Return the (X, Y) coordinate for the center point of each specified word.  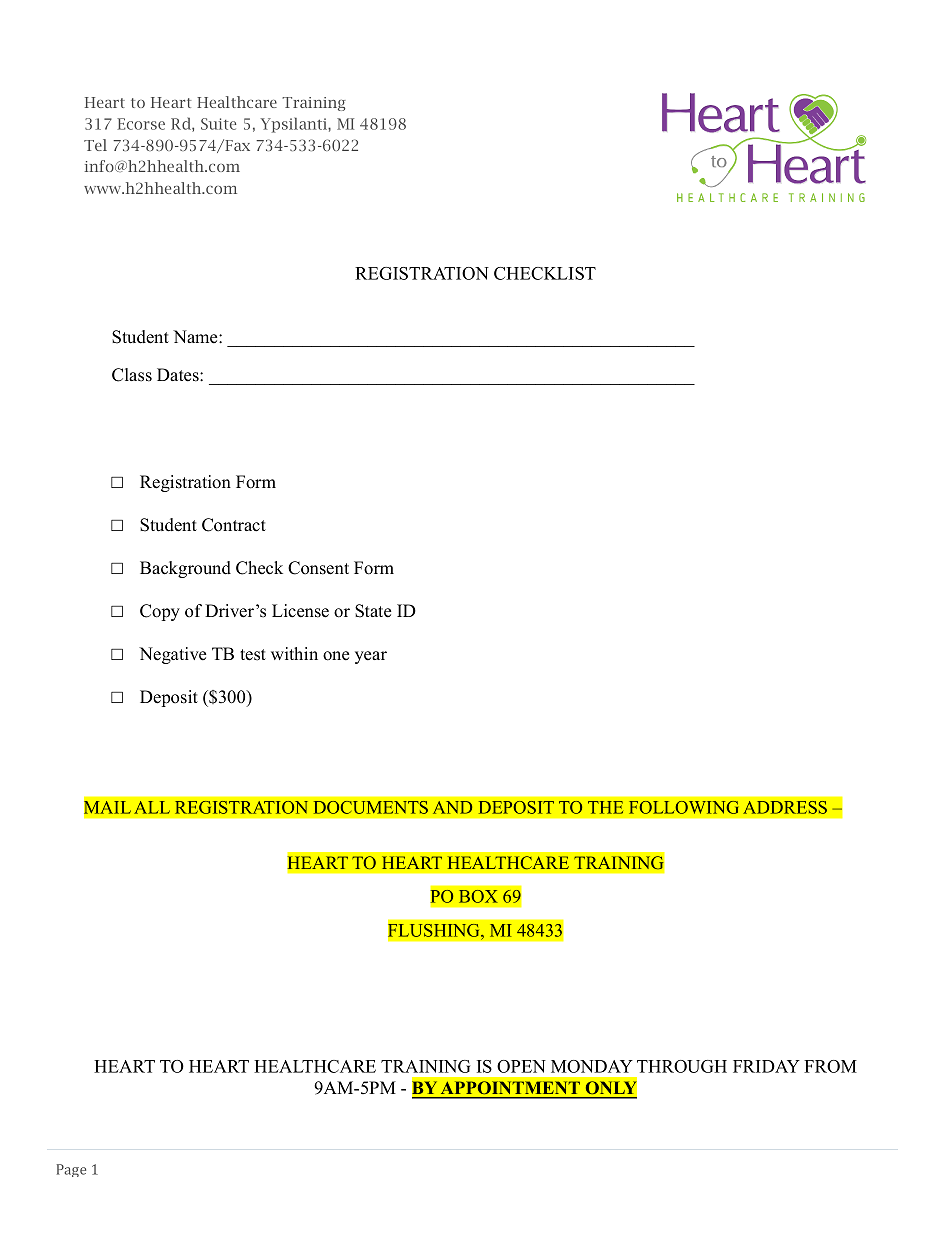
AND (452, 807)
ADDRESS (785, 807)
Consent (318, 568)
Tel (95, 145)
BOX (478, 896)
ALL (152, 807)
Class (132, 375)
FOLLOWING (683, 807)
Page (71, 1170)
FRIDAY (766, 1066)
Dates (179, 375)
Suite (218, 124)
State (373, 611)
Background (185, 569)
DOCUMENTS (371, 807)
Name (196, 337)
